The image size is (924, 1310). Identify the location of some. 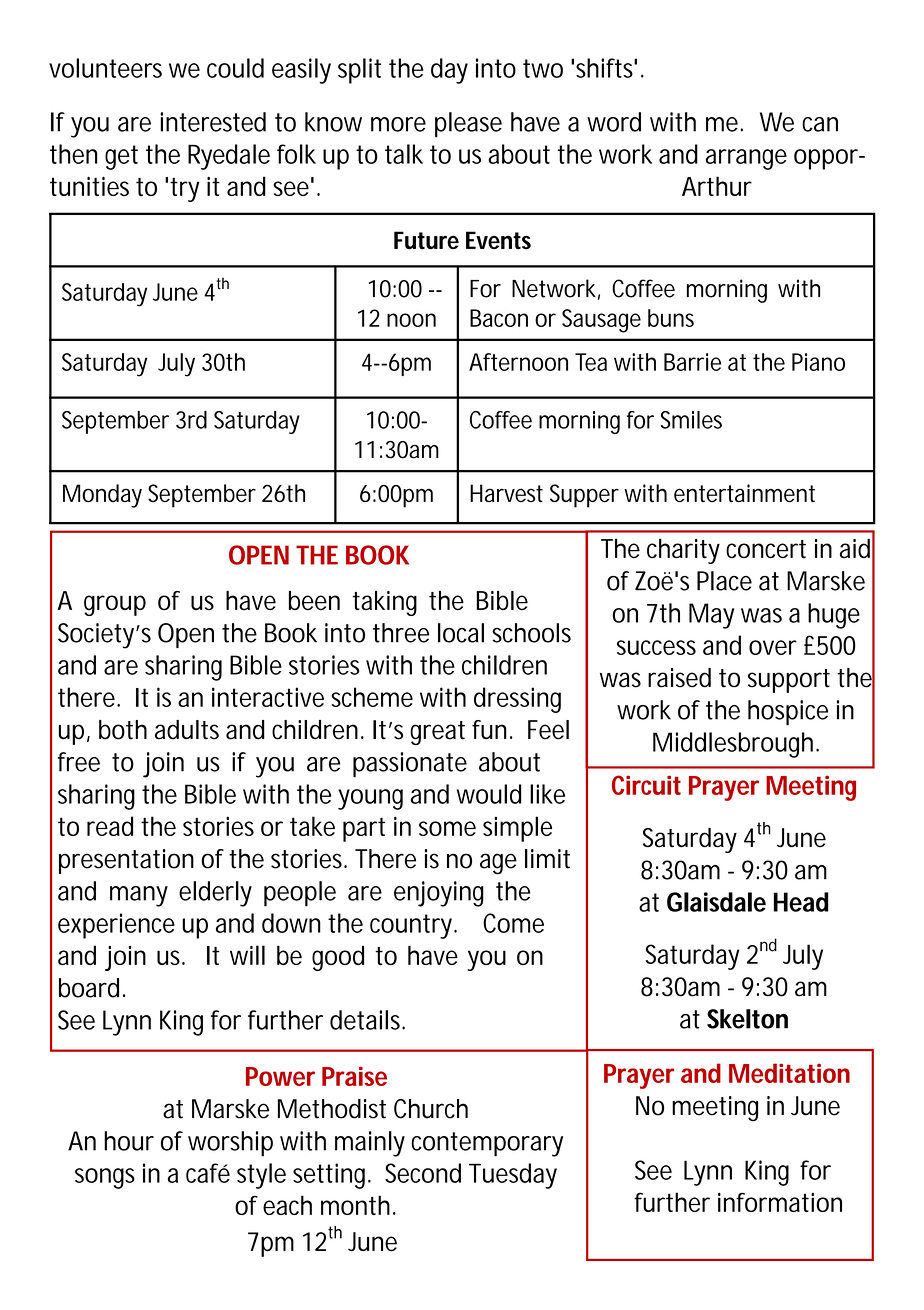
(447, 828).
